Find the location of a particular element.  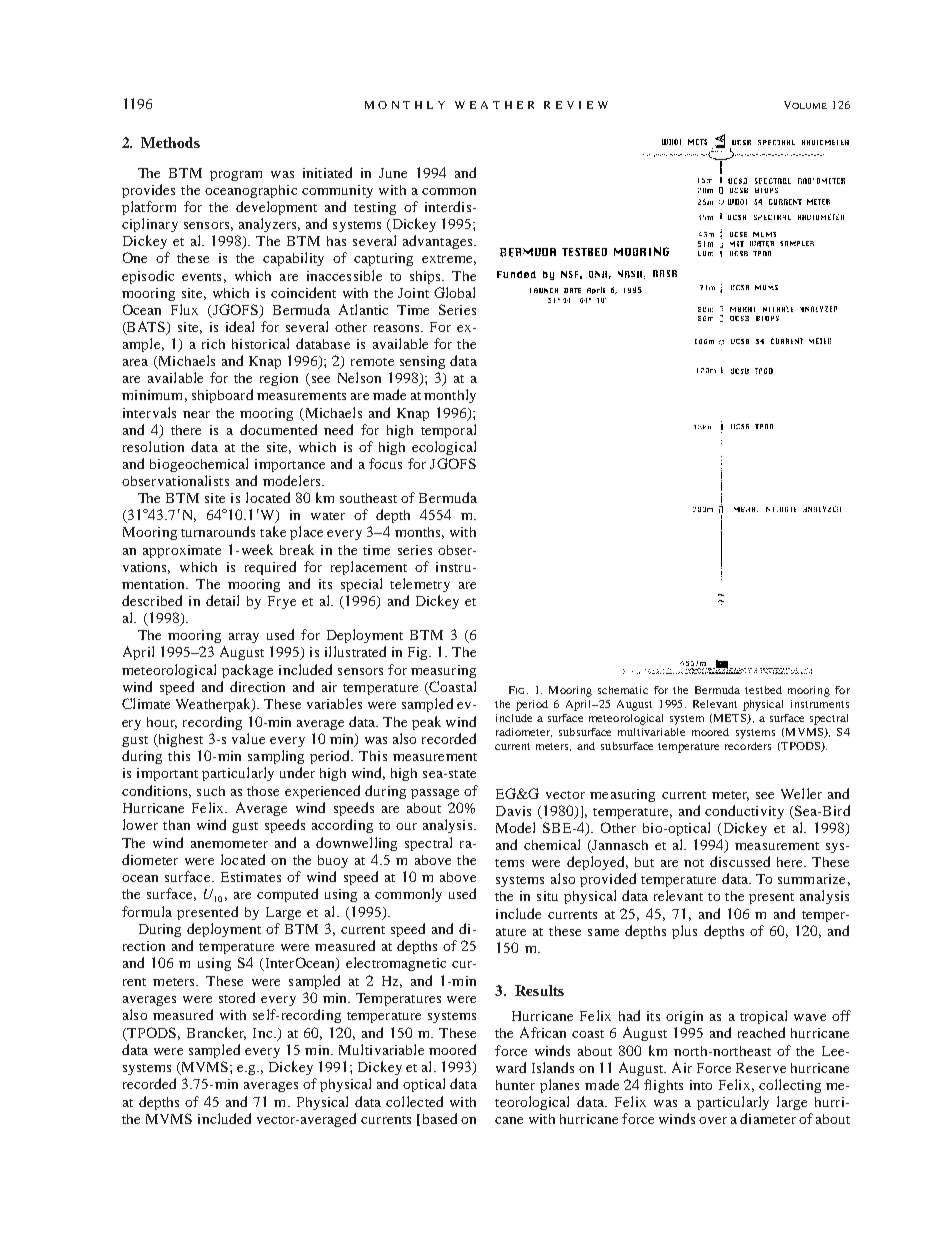

advantages is located at coordinates (439, 242).
